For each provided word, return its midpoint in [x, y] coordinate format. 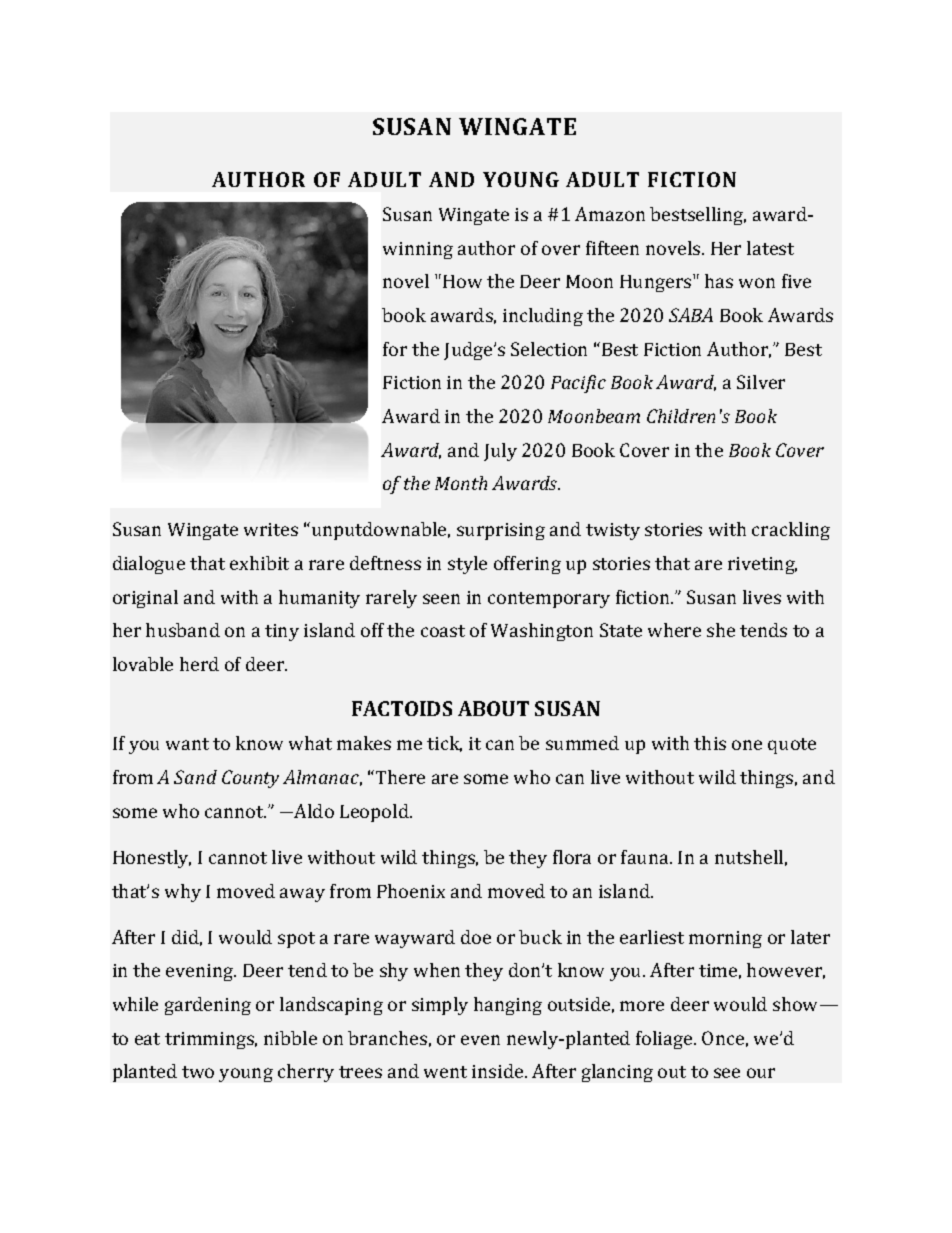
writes [271, 529]
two [198, 1072]
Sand [195, 777]
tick [444, 744]
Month [461, 483]
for [395, 349]
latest [770, 248]
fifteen [612, 248]
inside [499, 1071]
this [710, 743]
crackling [791, 531]
